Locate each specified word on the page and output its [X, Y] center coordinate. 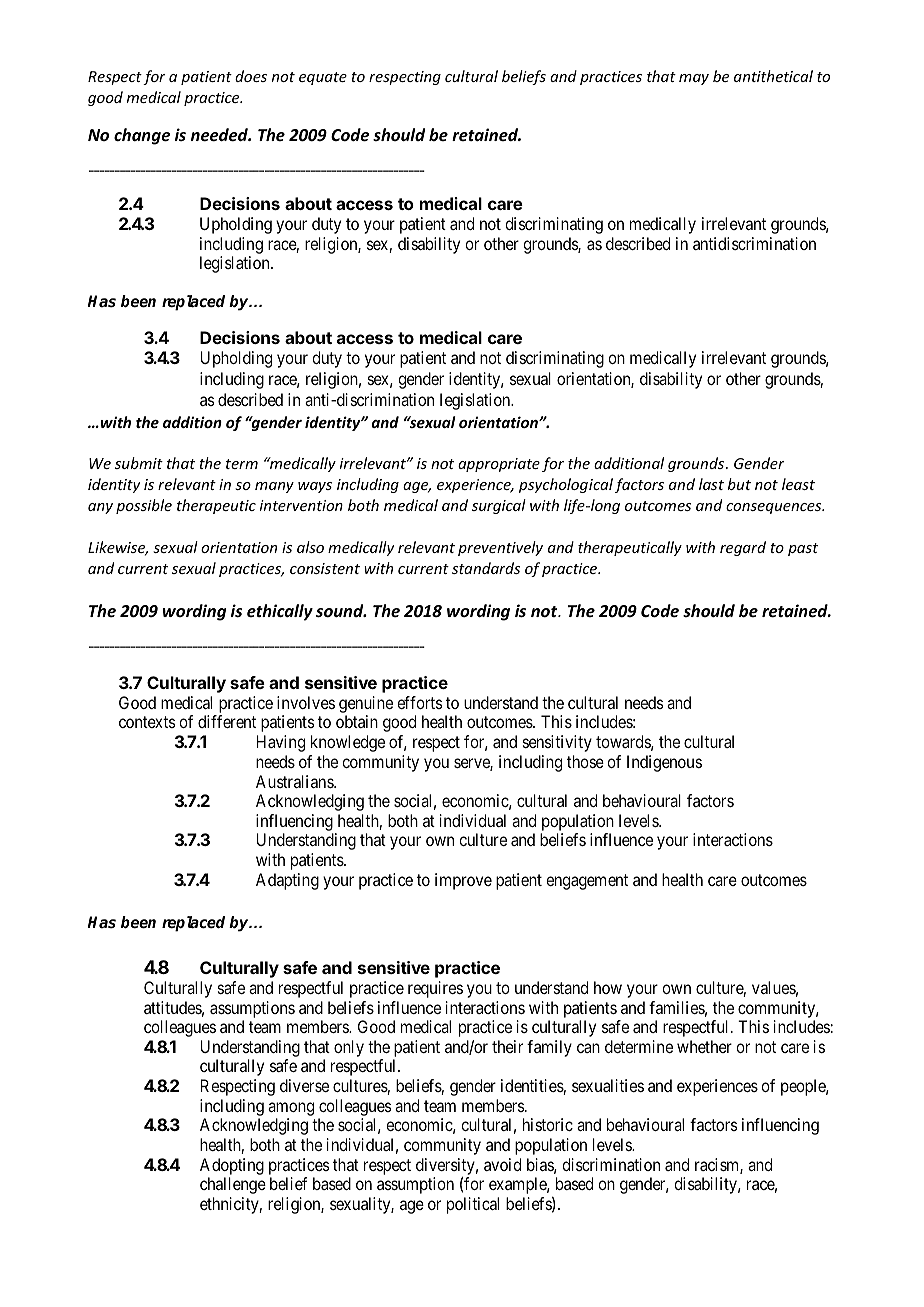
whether [704, 1046]
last [711, 484]
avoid [502, 1164]
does [251, 76]
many [274, 487]
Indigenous [664, 763]
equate [323, 78]
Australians [295, 781]
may [694, 79]
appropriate [499, 465]
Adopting [232, 1166]
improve [463, 881]
